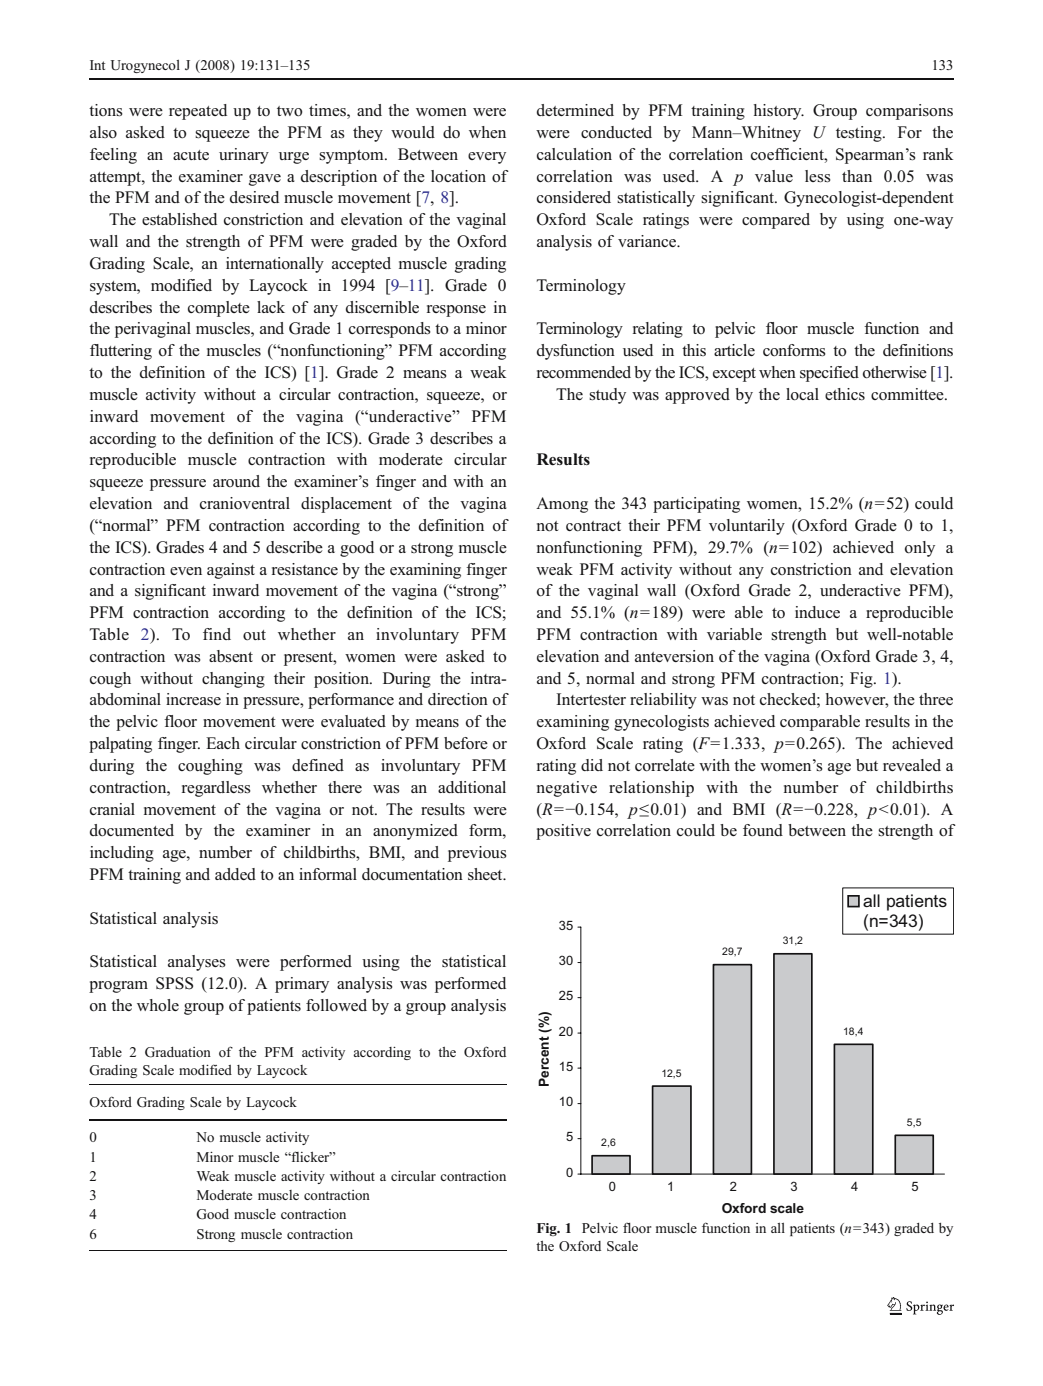 The image size is (1043, 1386). What do you see at coordinates (747, 527) in the screenshot?
I see `voluntarily` at bounding box center [747, 527].
